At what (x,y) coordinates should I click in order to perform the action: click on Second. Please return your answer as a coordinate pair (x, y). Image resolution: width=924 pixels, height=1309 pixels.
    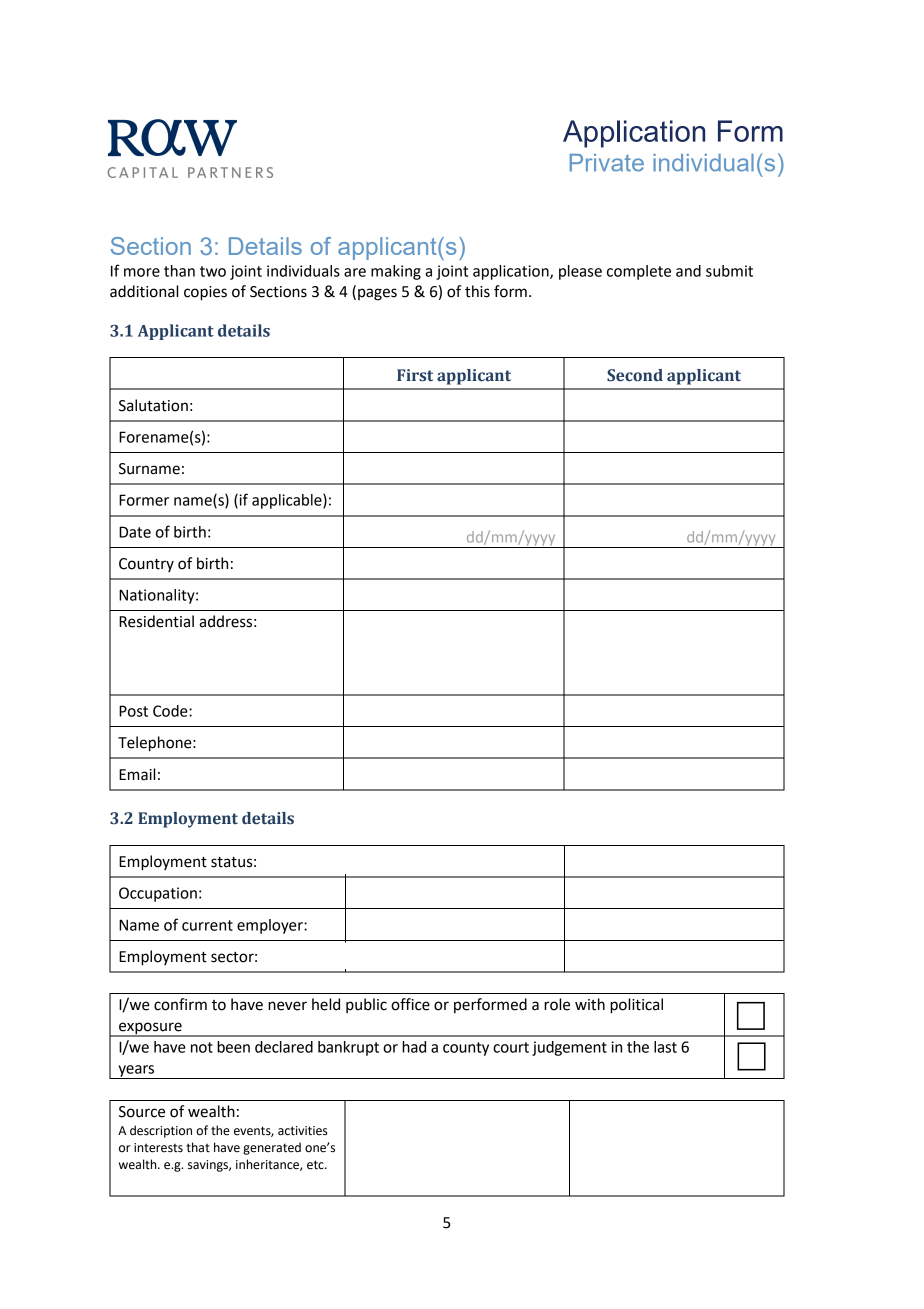
    Looking at the image, I should click on (635, 375).
